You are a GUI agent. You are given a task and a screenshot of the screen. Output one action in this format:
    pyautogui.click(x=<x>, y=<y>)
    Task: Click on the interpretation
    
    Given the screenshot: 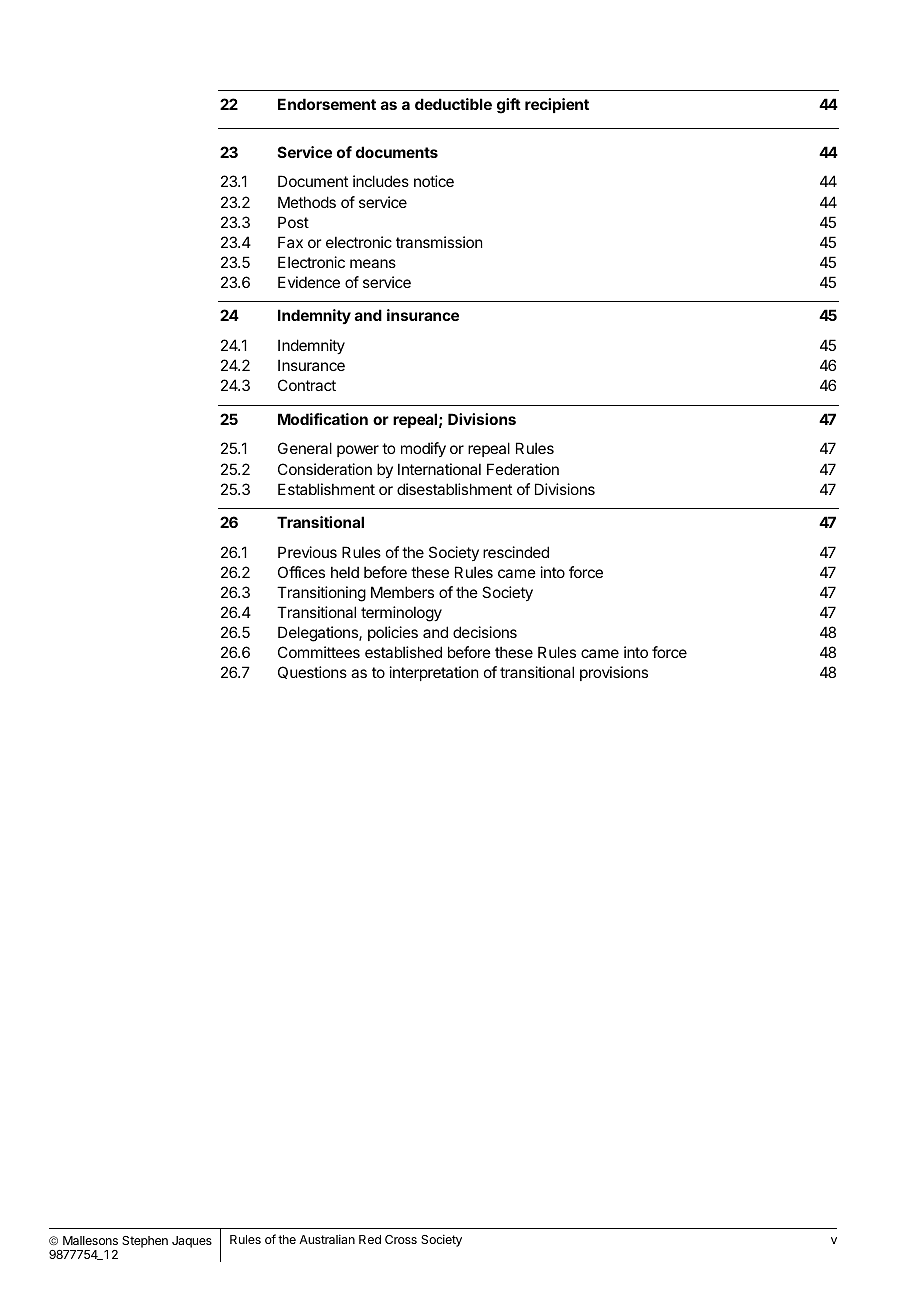 What is the action you would take?
    pyautogui.click(x=434, y=673)
